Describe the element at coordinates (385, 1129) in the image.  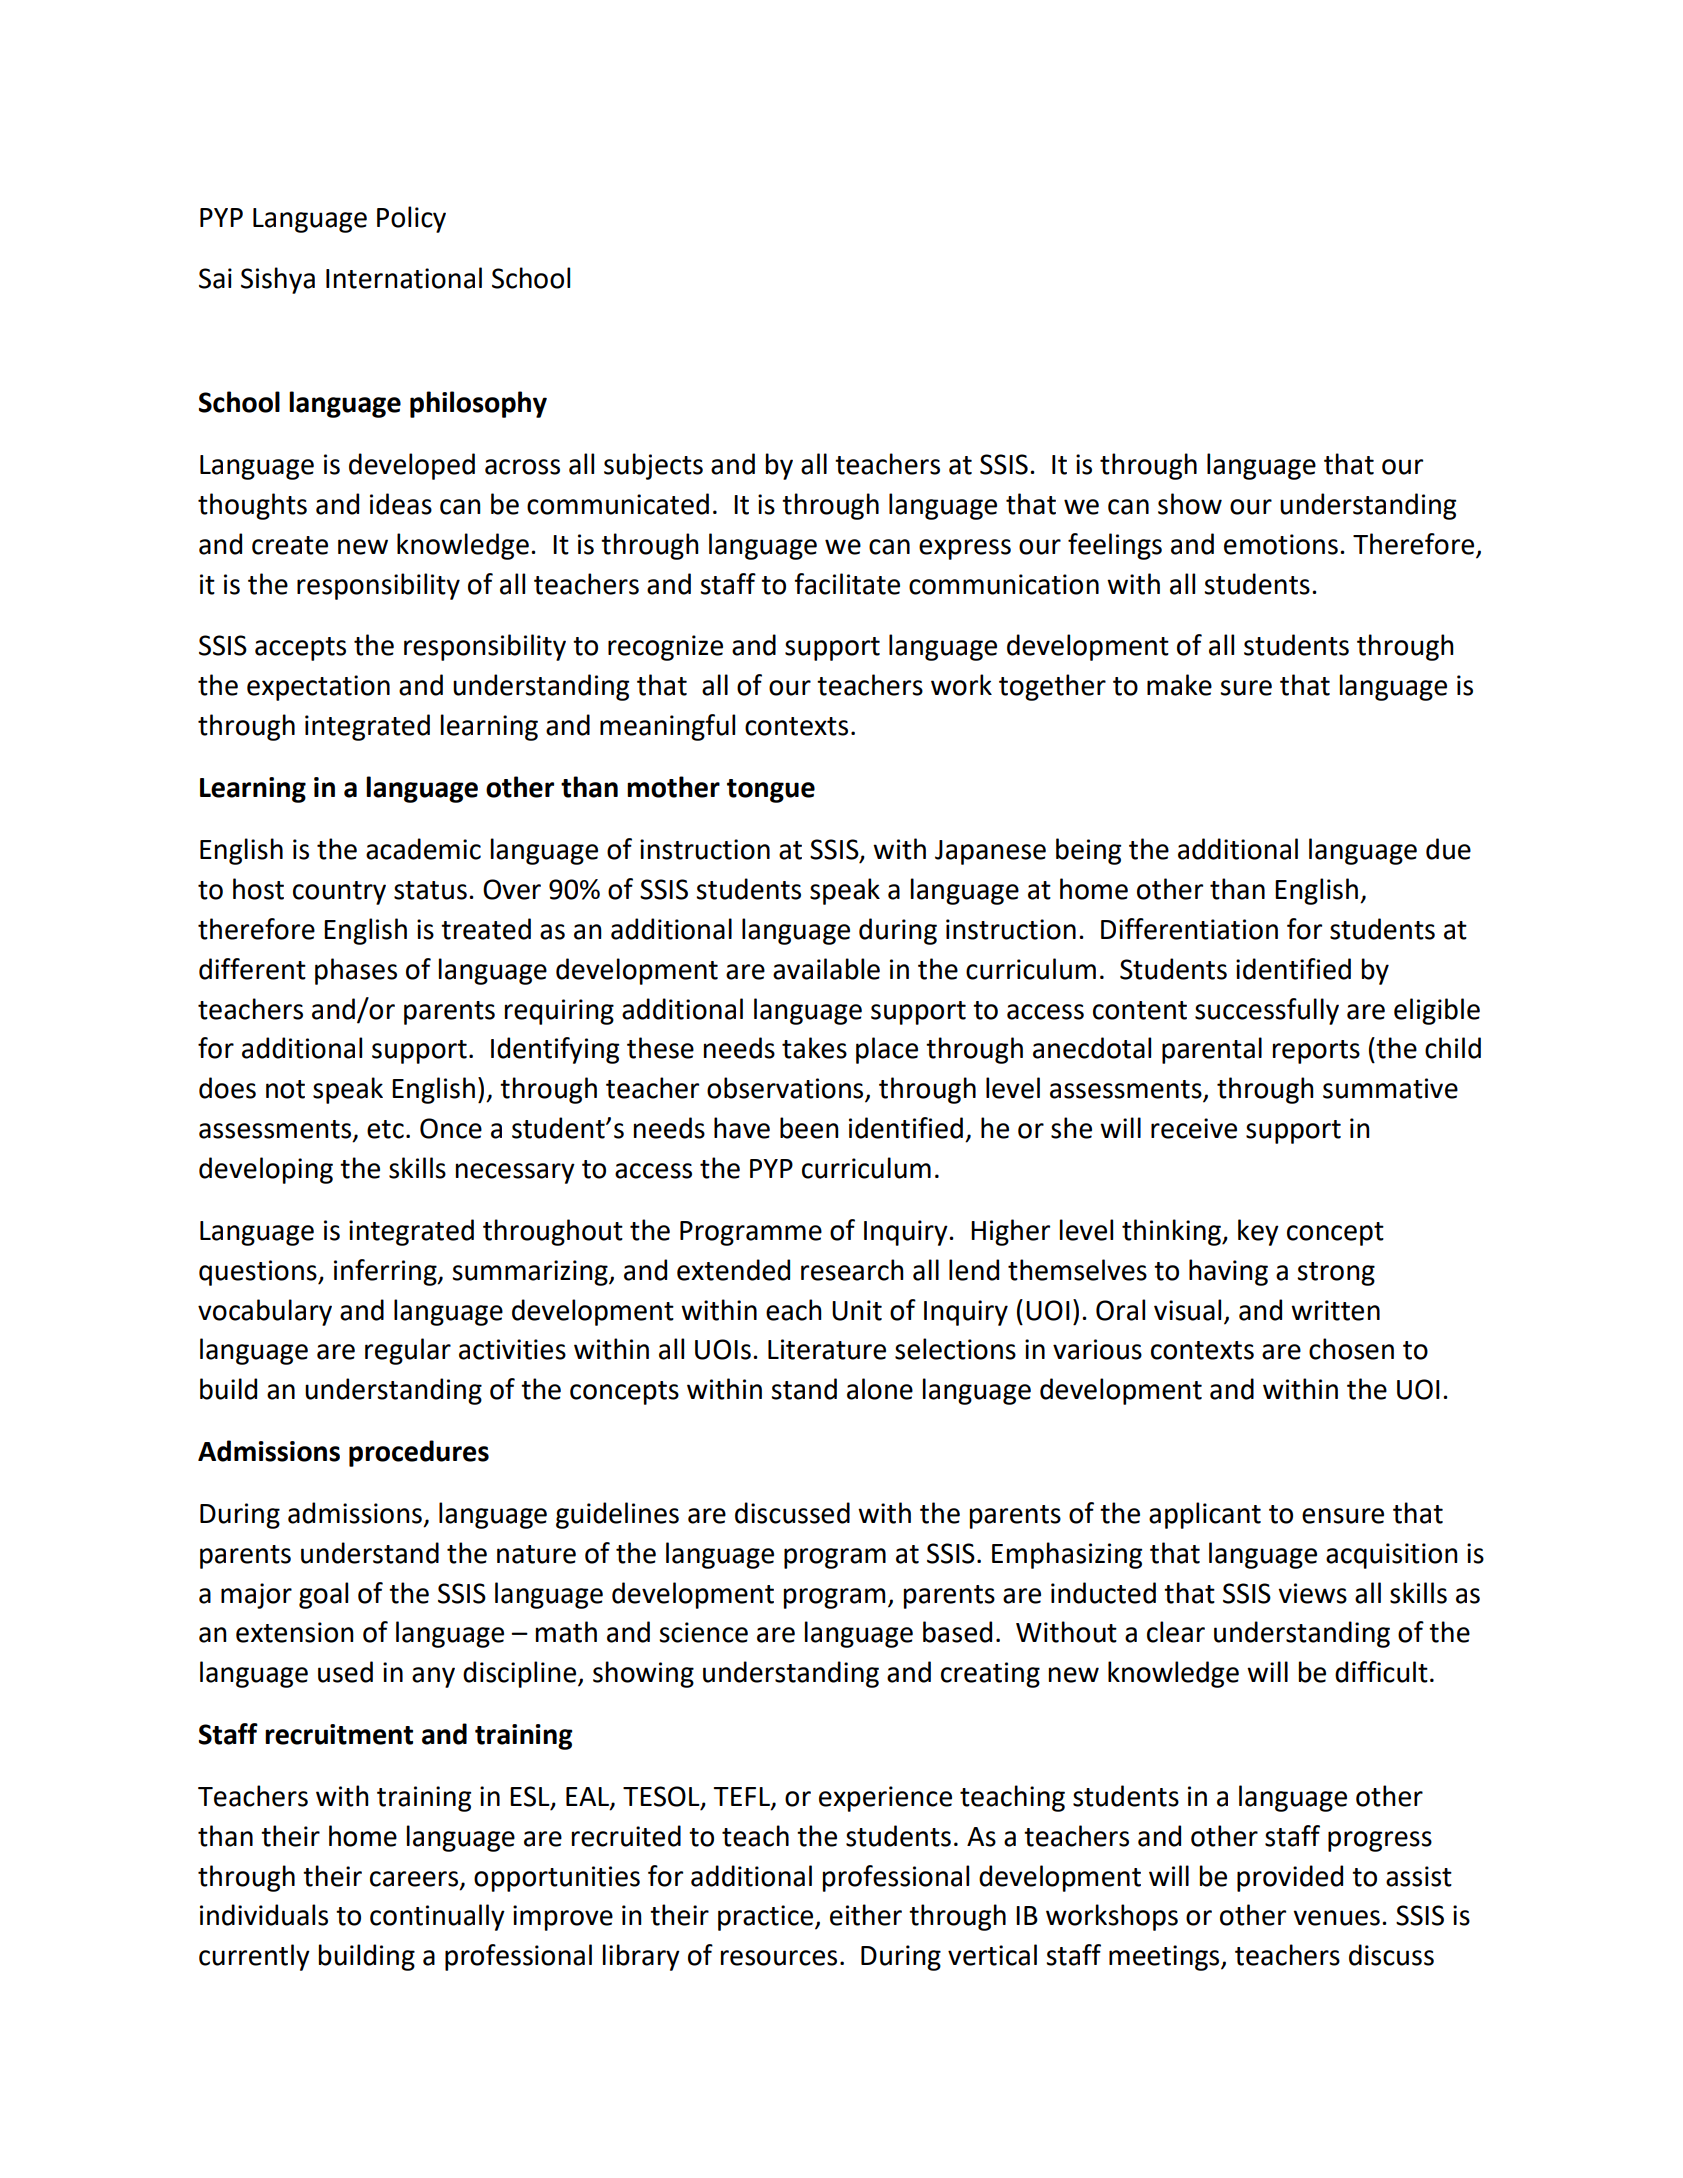
I see `etc` at that location.
